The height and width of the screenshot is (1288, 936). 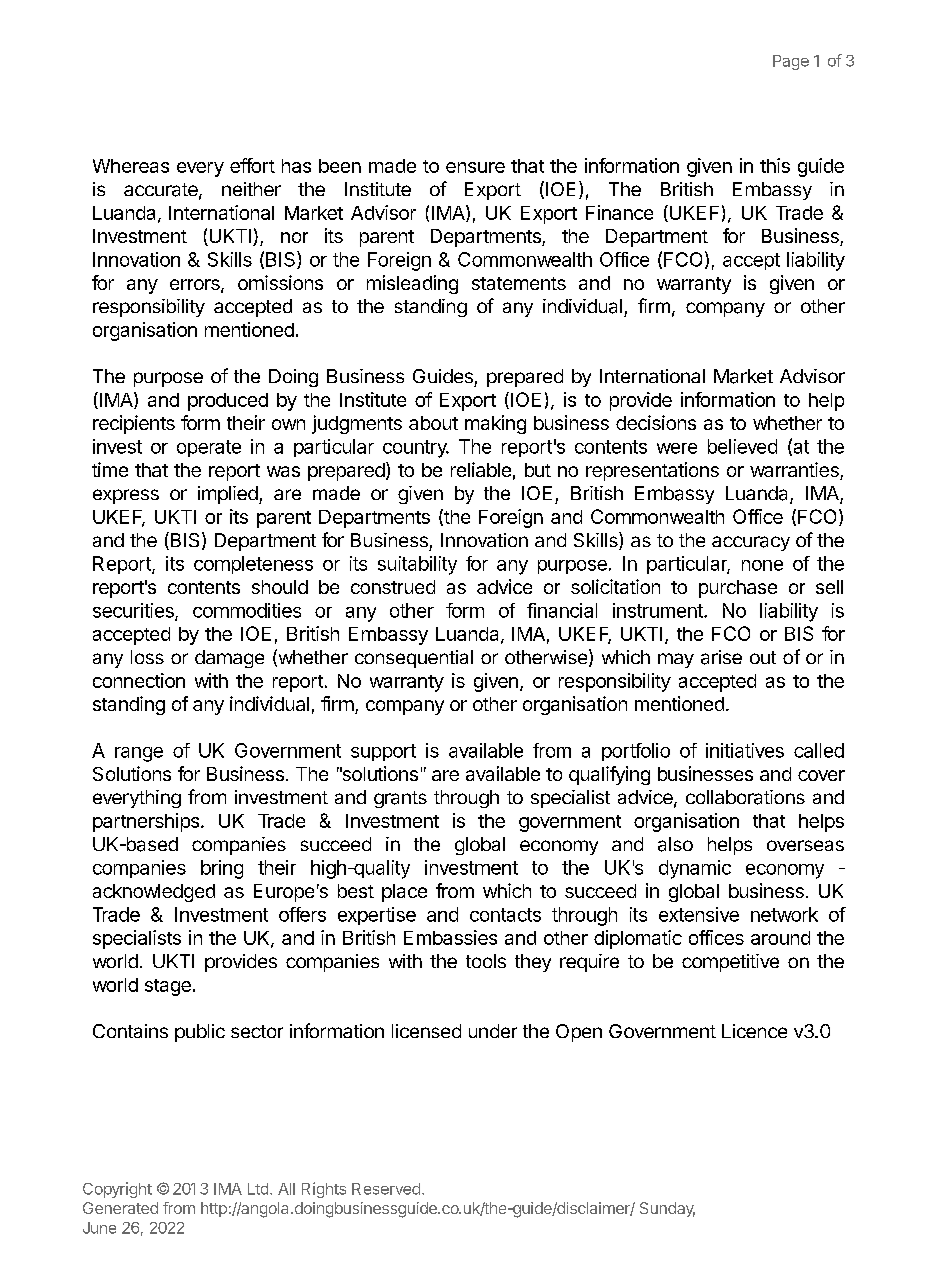 I want to click on acknowledged, so click(x=154, y=893).
